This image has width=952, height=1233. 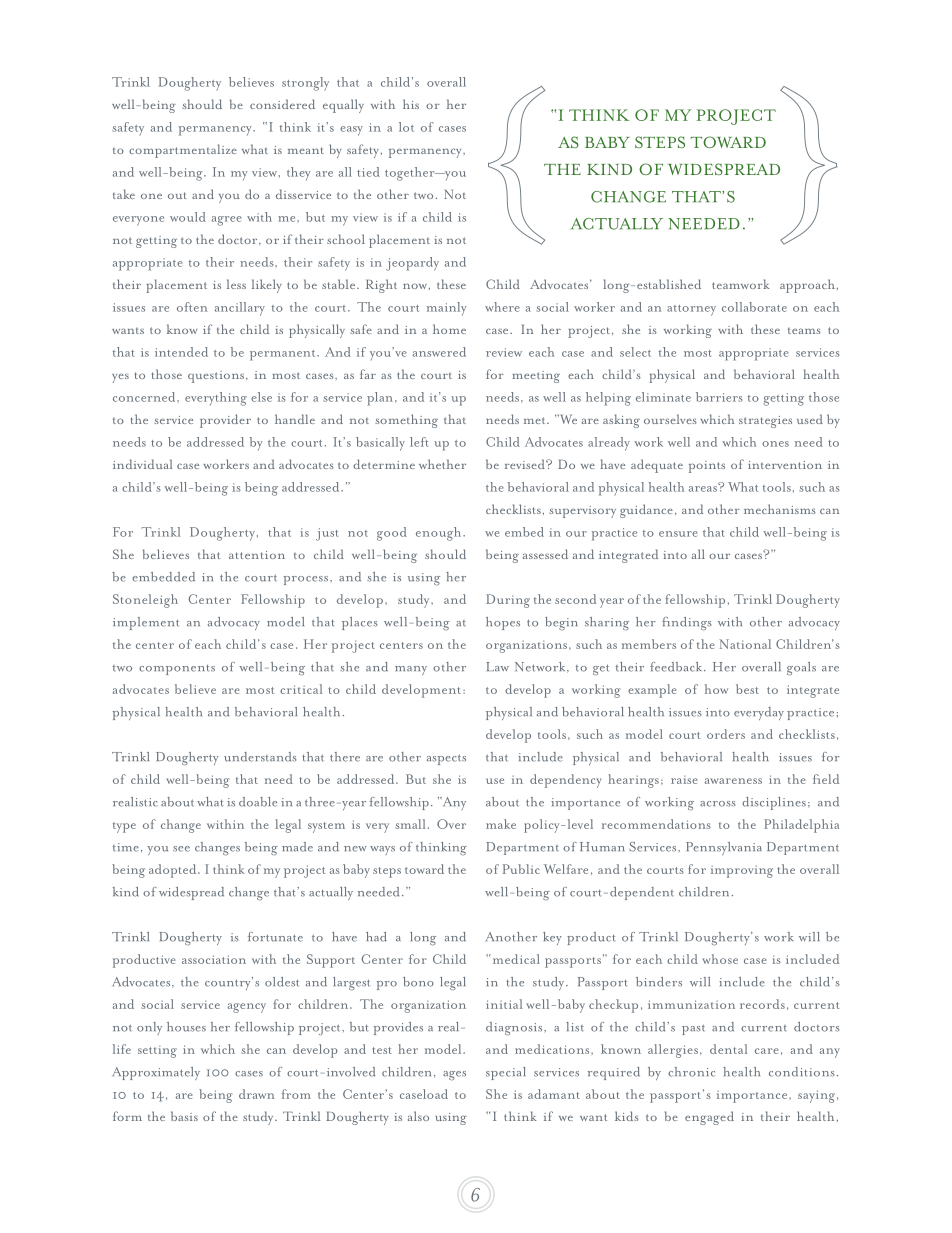 What do you see at coordinates (411, 104) in the image?
I see `his` at bounding box center [411, 104].
